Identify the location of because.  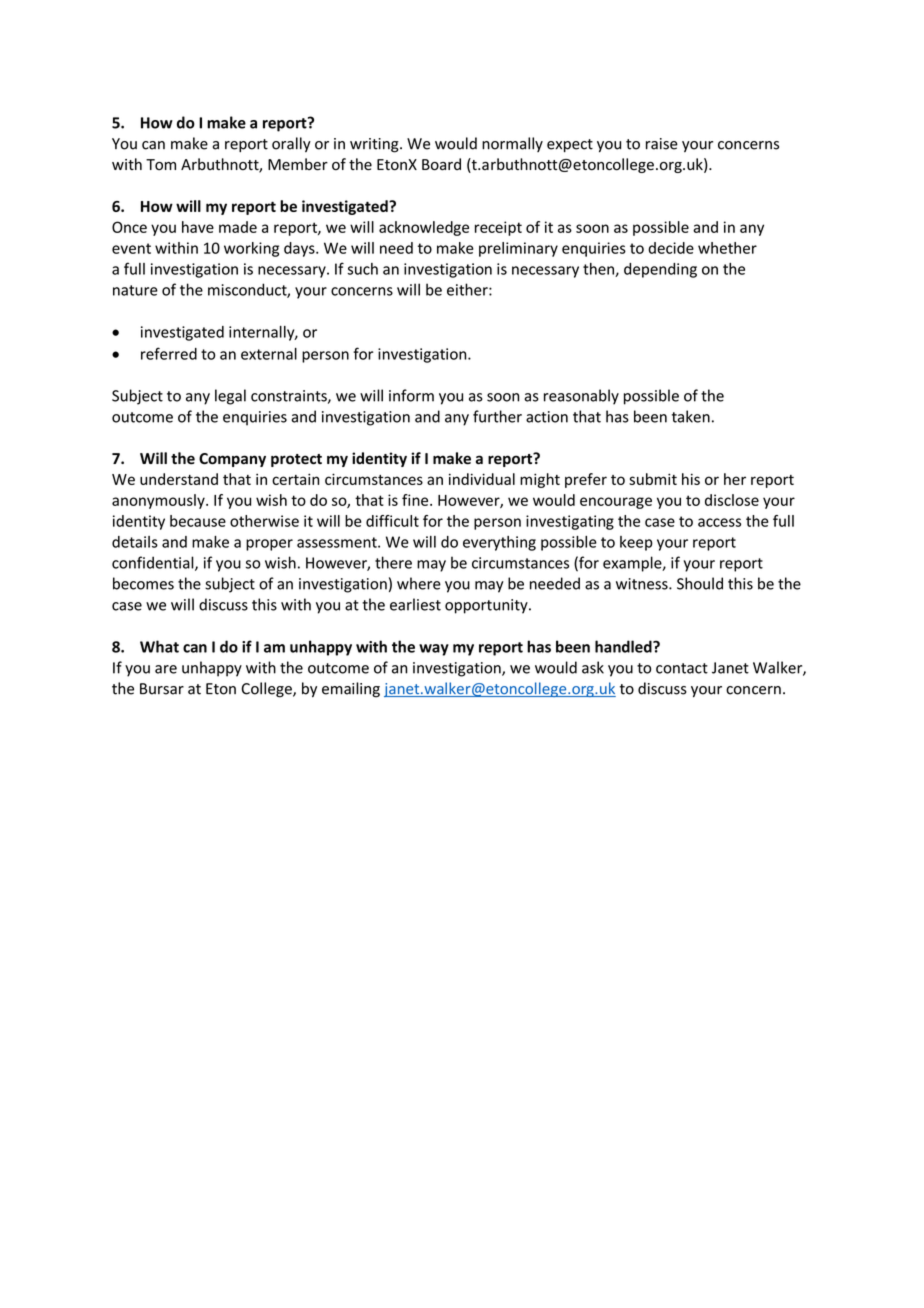
(198, 521).
